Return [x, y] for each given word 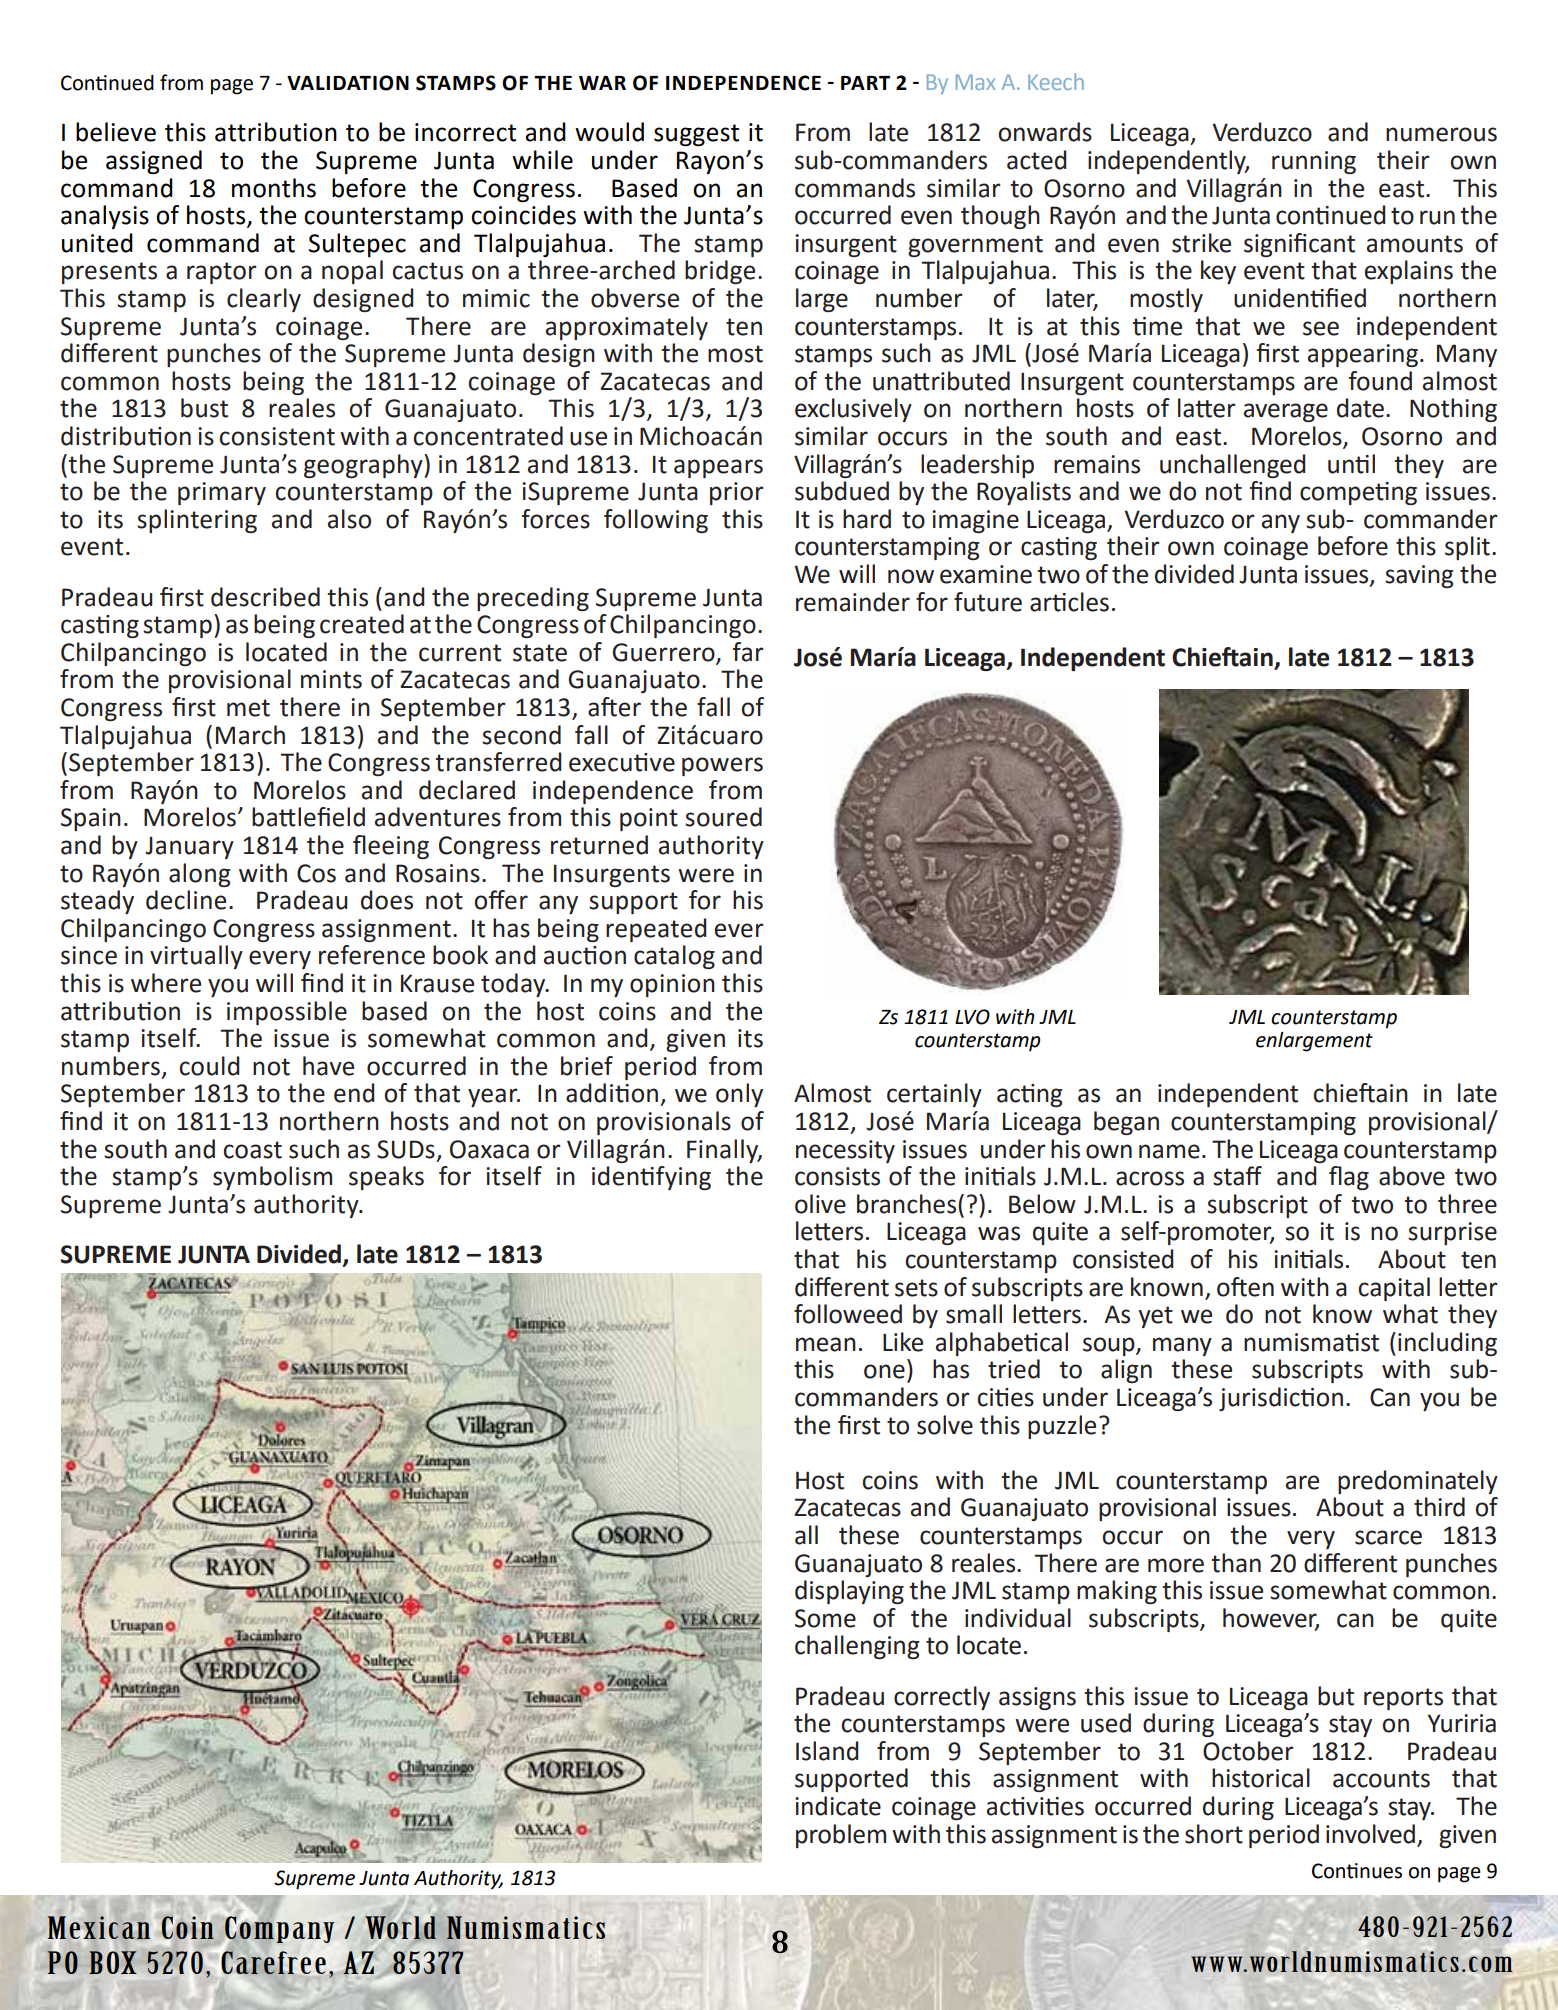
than [1236, 1563]
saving [1419, 576]
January [189, 847]
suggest [696, 135]
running [1314, 162]
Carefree [272, 1961]
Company [280, 1928]
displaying [849, 1592]
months [274, 188]
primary [222, 493]
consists [837, 1176]
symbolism [272, 1178]
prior [737, 493]
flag [1349, 1178]
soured [723, 817]
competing [1358, 493]
